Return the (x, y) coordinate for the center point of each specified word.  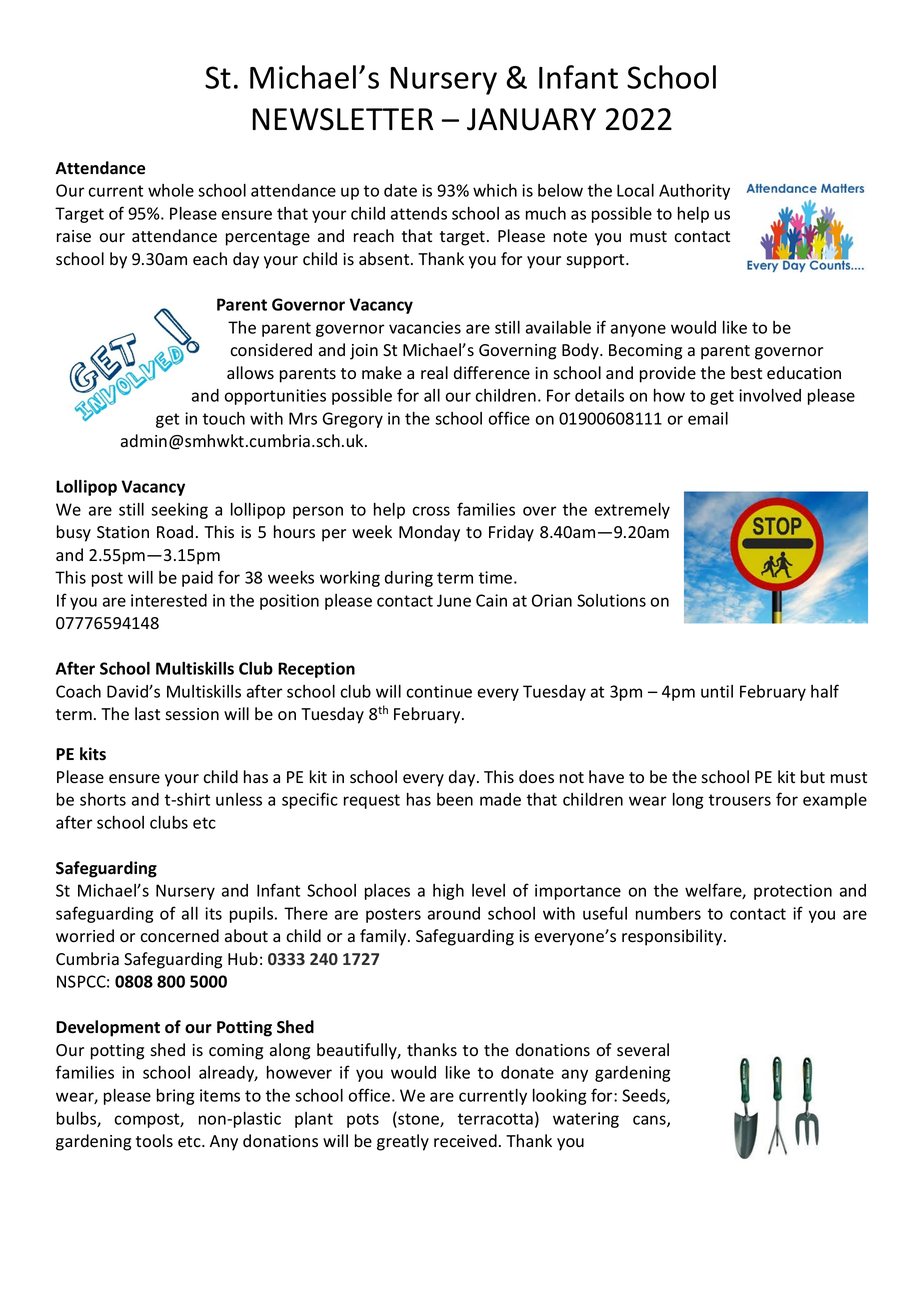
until (717, 691)
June (454, 600)
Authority (694, 192)
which (495, 190)
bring (176, 1097)
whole (171, 190)
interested (169, 600)
